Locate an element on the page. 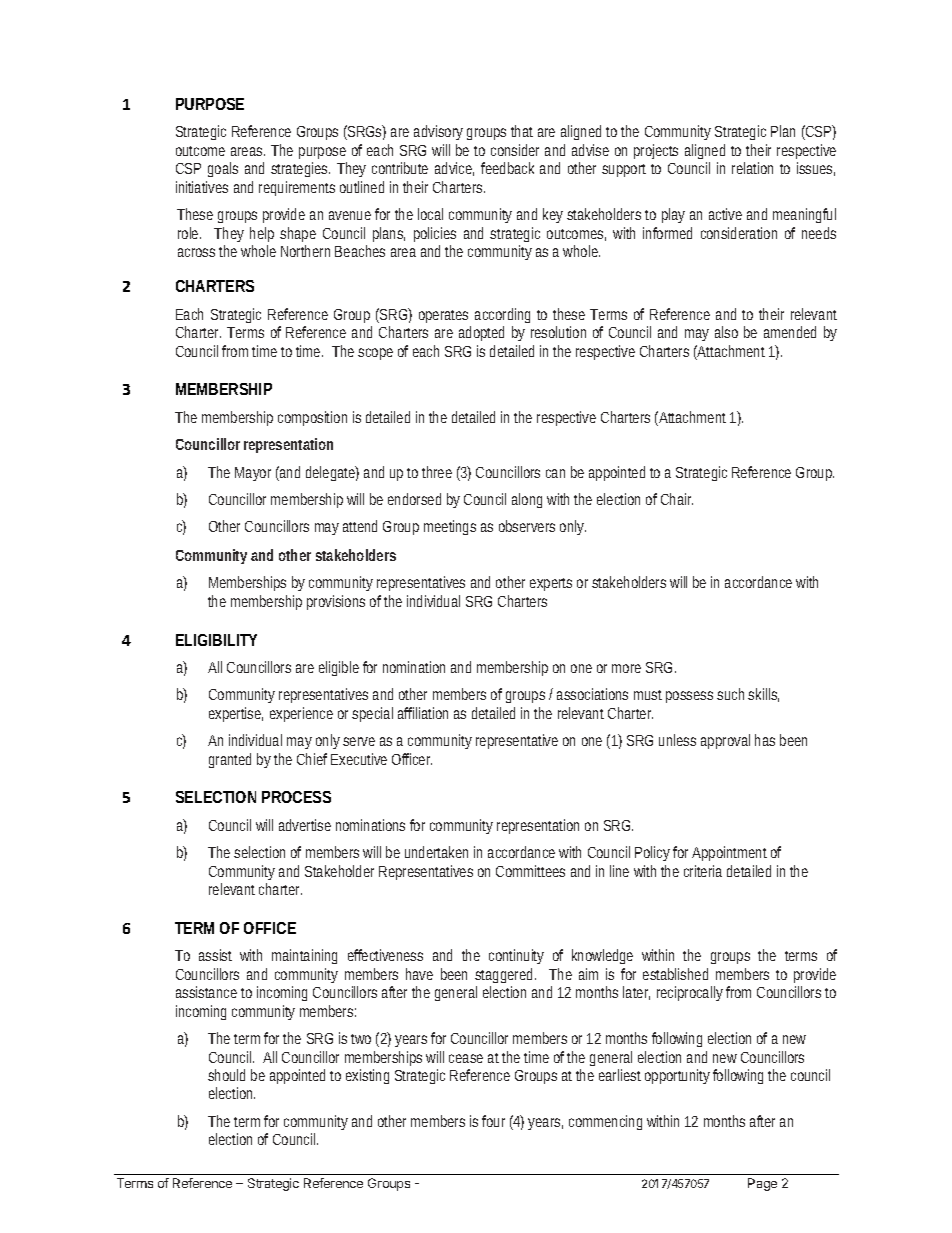 Image resolution: width=952 pixels, height=1233 pixels. feedback is located at coordinates (507, 168).
